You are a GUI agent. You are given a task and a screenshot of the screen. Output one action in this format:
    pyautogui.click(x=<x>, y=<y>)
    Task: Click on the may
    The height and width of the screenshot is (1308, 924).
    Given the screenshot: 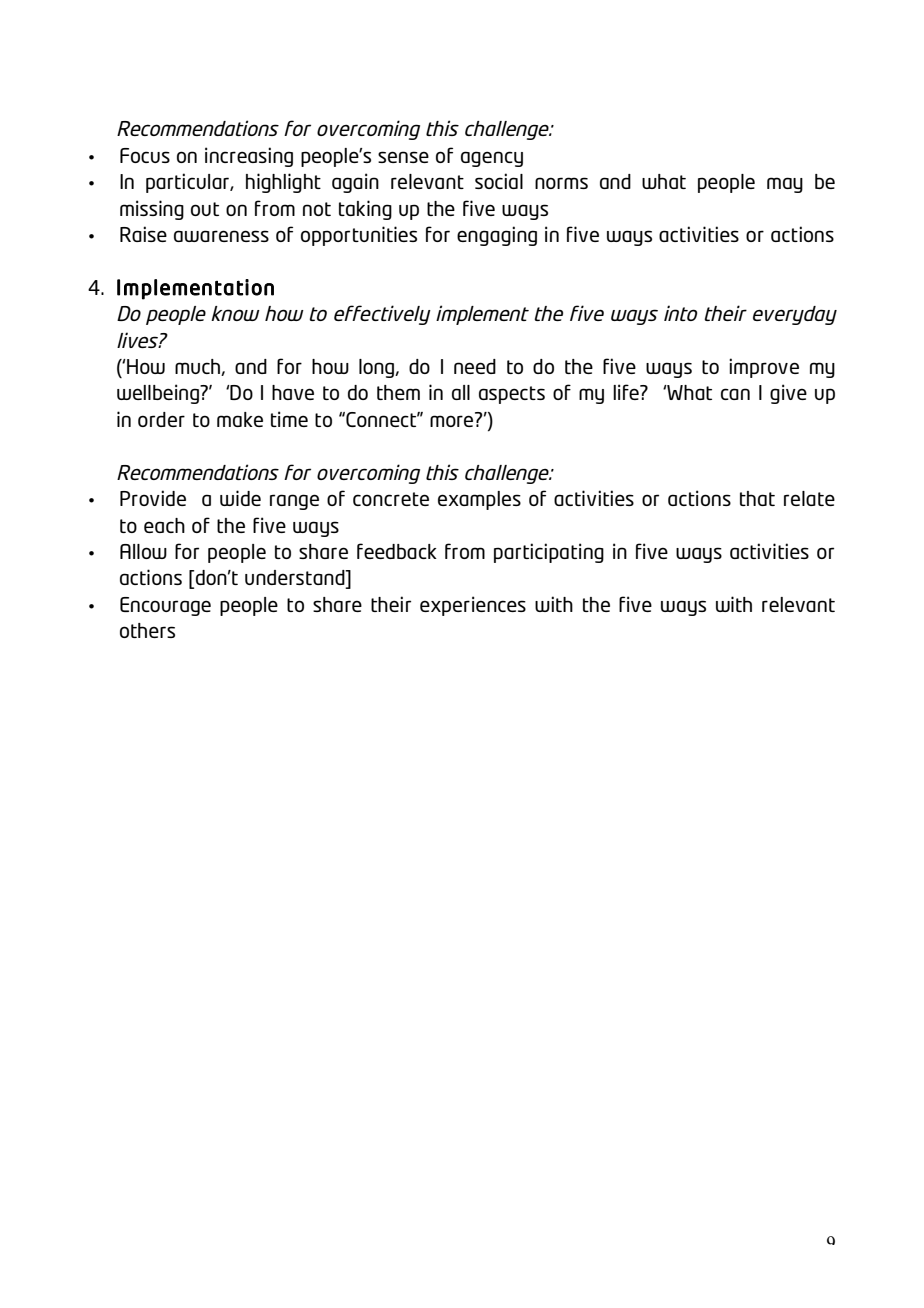 What is the action you would take?
    pyautogui.click(x=785, y=185)
